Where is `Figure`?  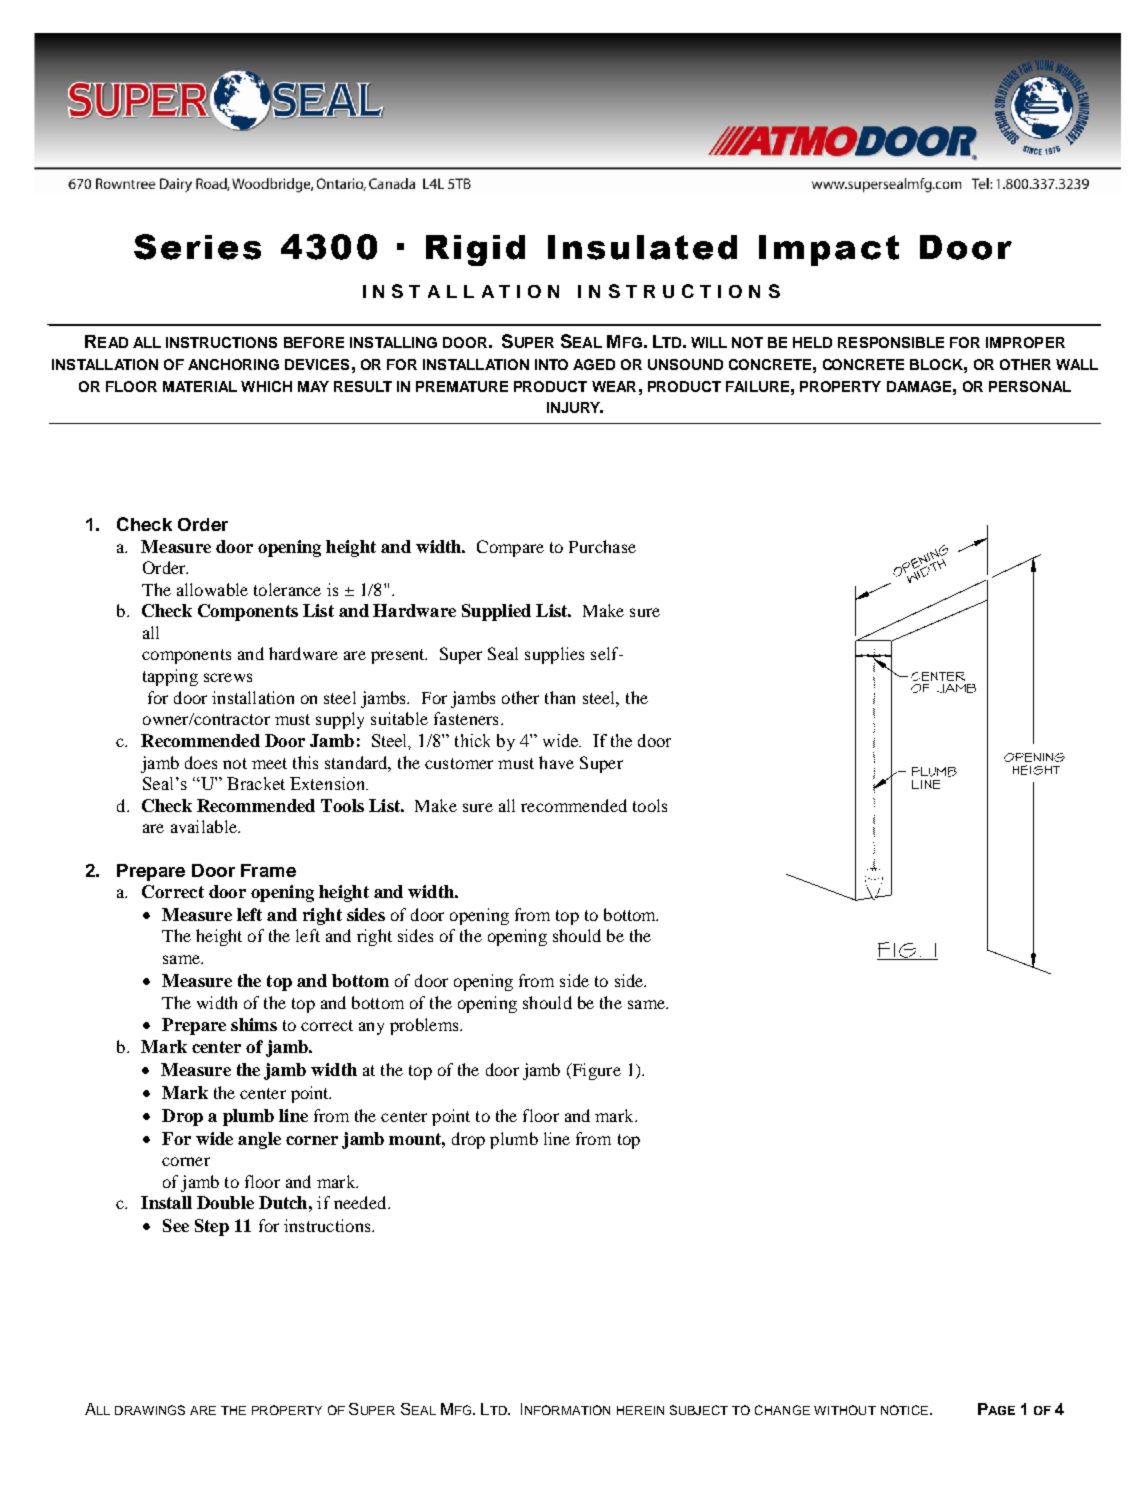
Figure is located at coordinates (595, 1071).
